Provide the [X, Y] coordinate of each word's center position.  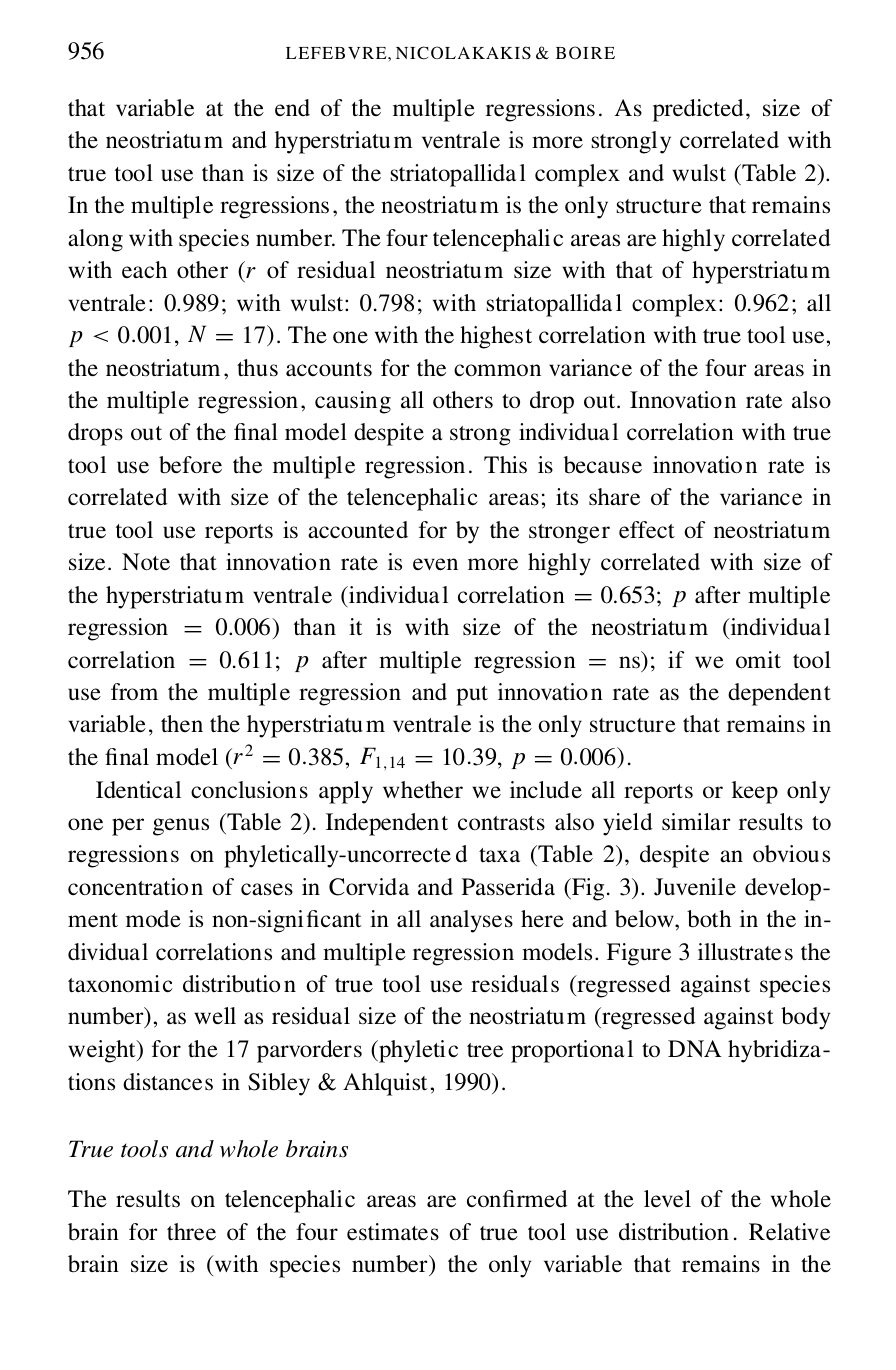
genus [181, 827]
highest [496, 337]
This [505, 465]
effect [647, 529]
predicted [698, 110]
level [667, 1198]
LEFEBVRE [337, 53]
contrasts [501, 823]
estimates [393, 1232]
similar [696, 822]
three [191, 1231]
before [190, 465]
